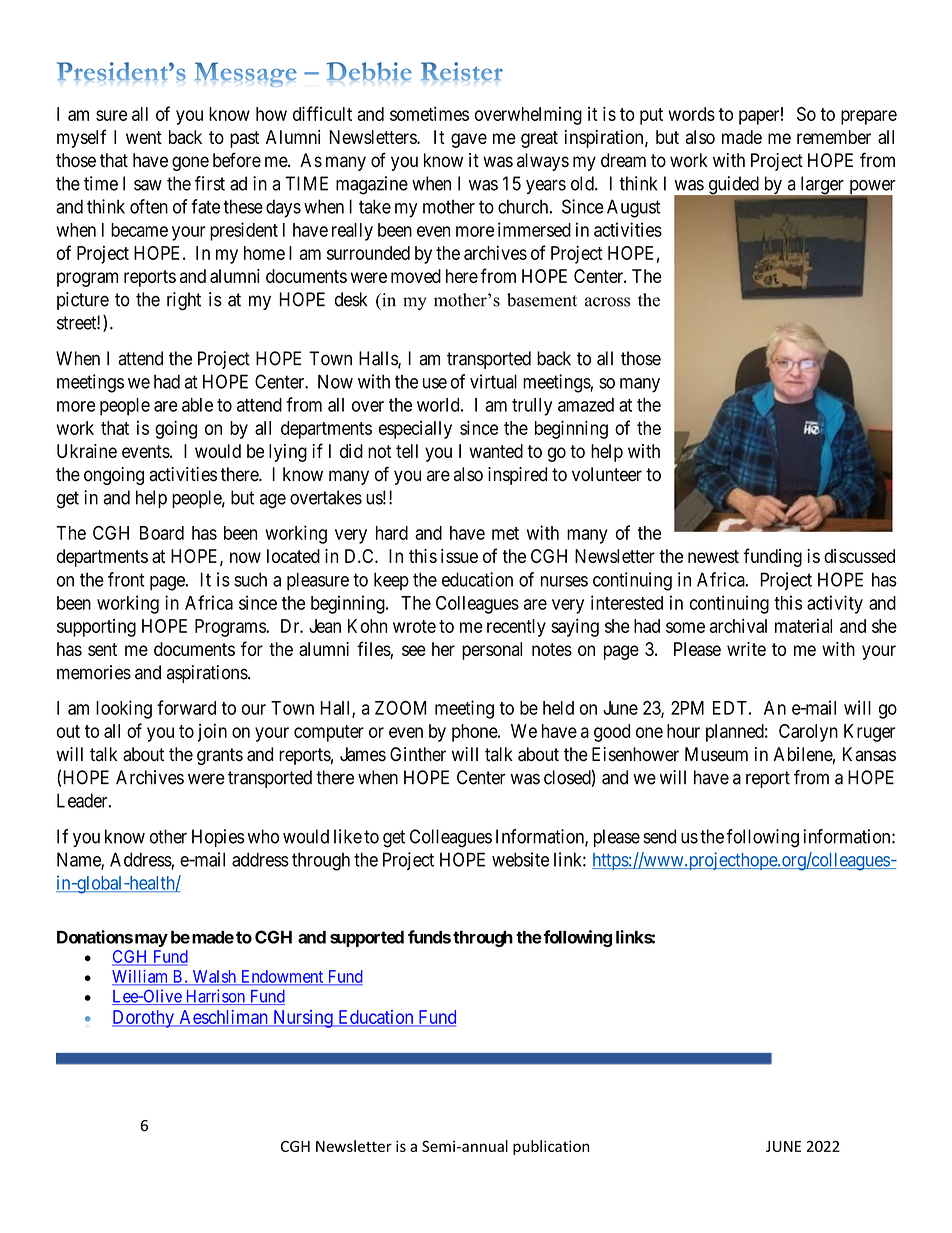  What do you see at coordinates (551, 1147) in the page?
I see `publication` at bounding box center [551, 1147].
